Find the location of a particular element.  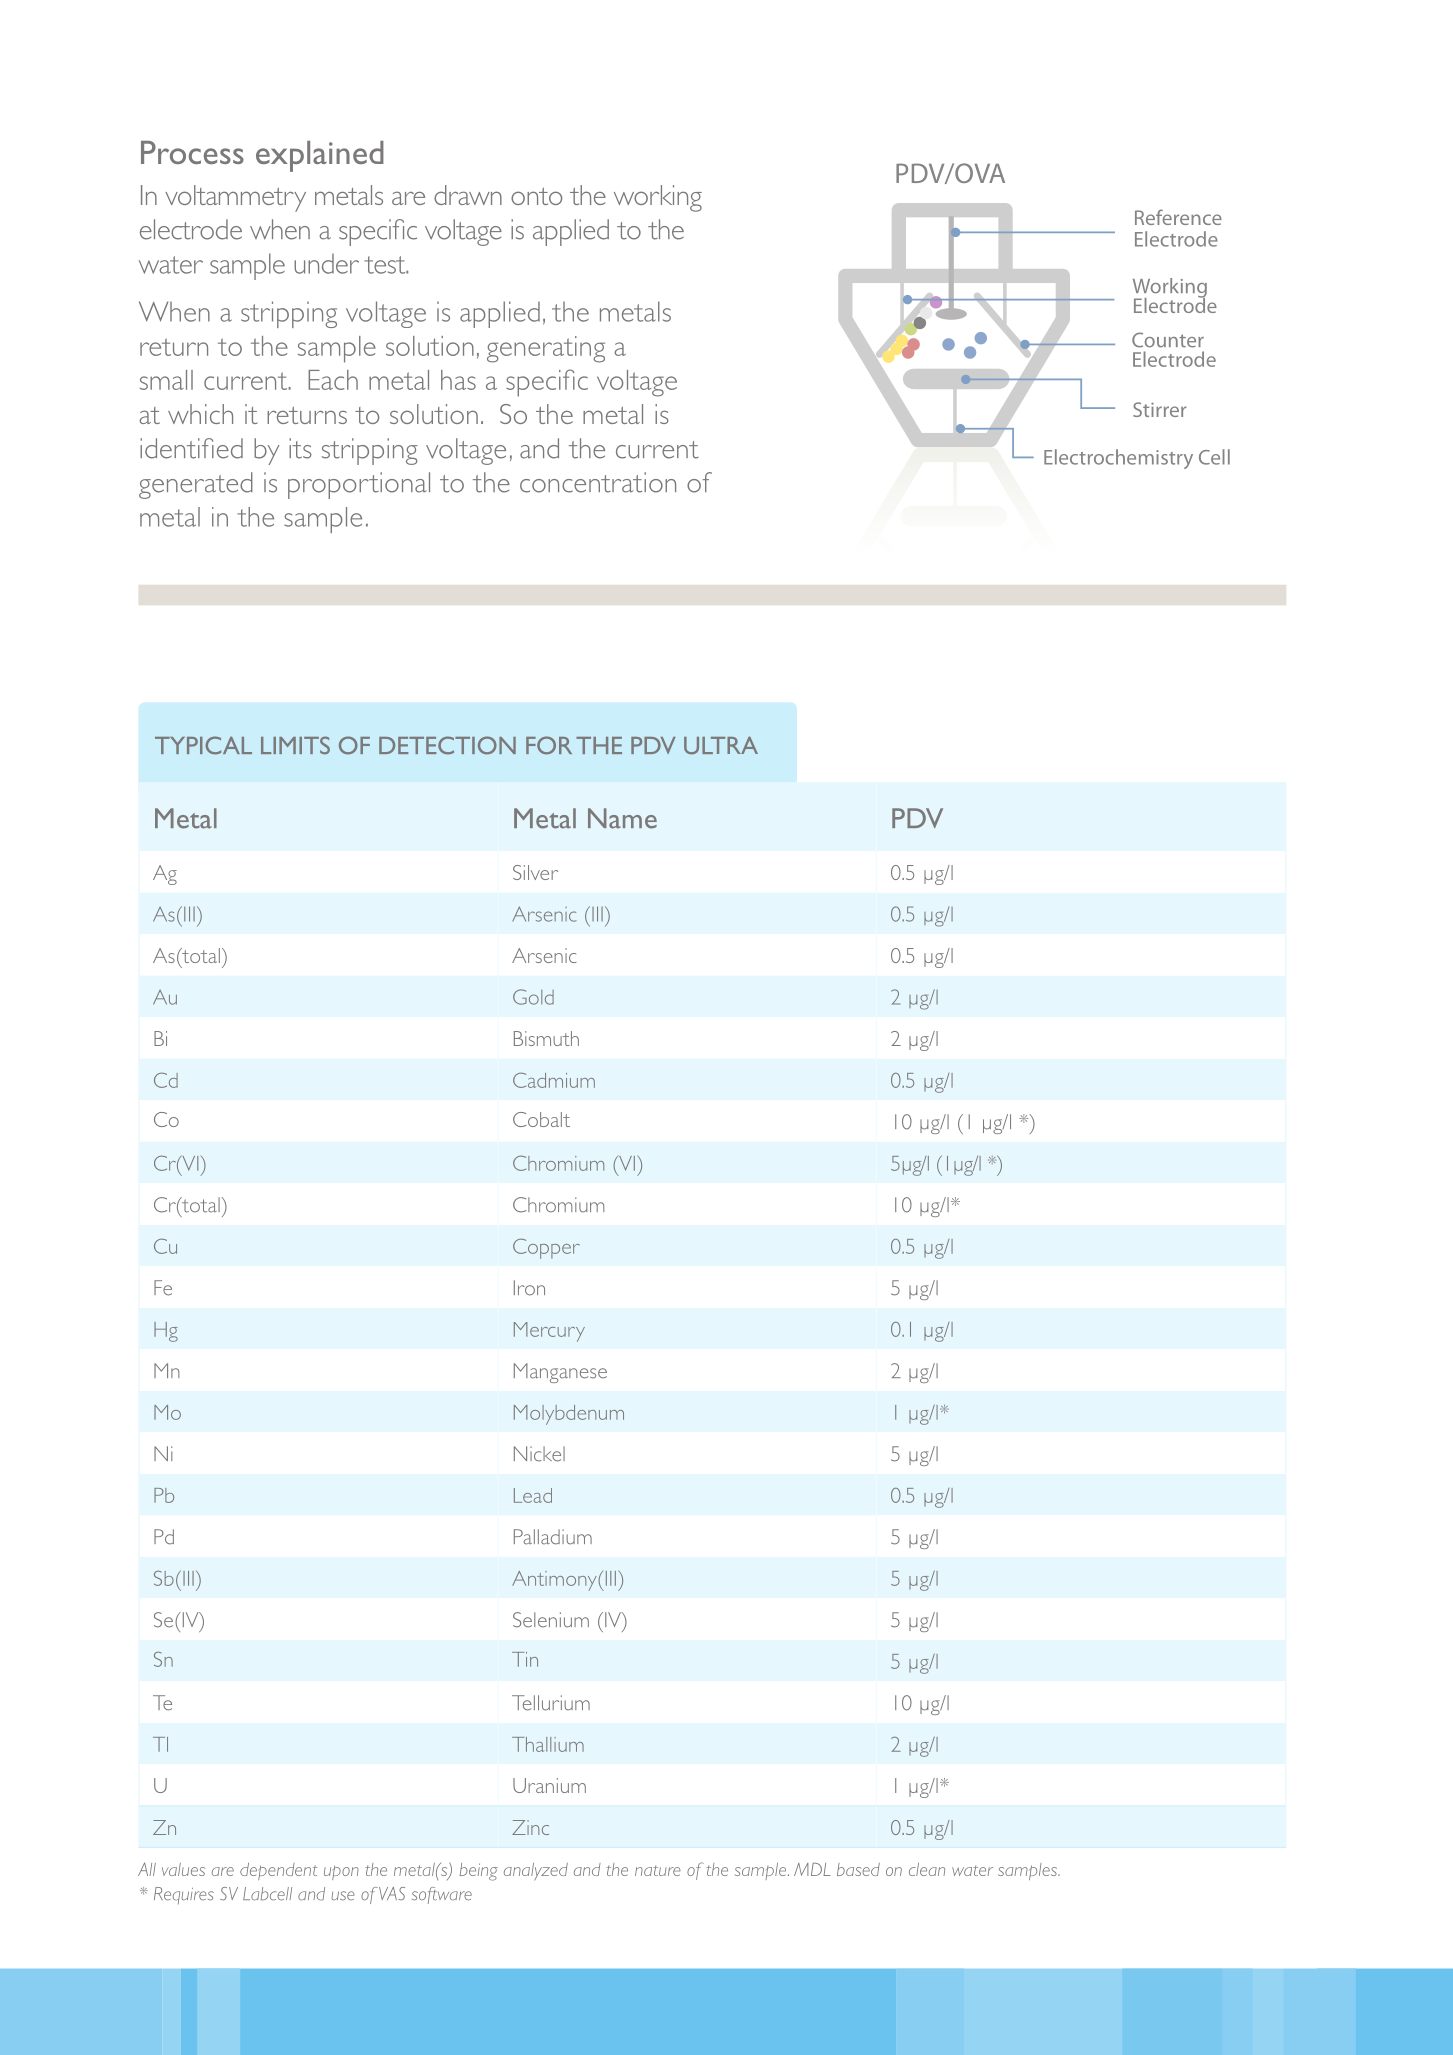

Reference is located at coordinates (1178, 217).
